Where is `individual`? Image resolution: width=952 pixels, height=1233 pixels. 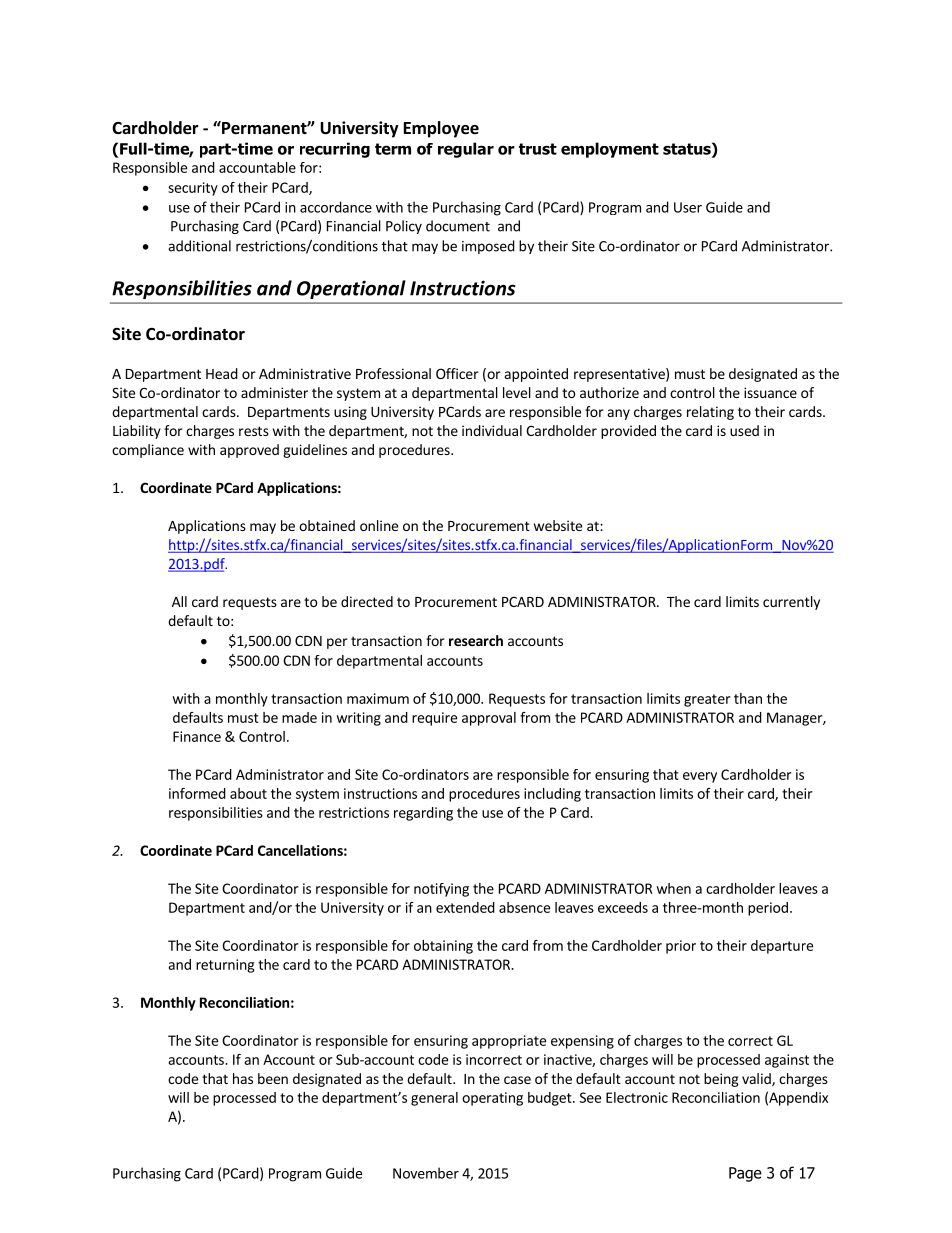
individual is located at coordinates (492, 430).
